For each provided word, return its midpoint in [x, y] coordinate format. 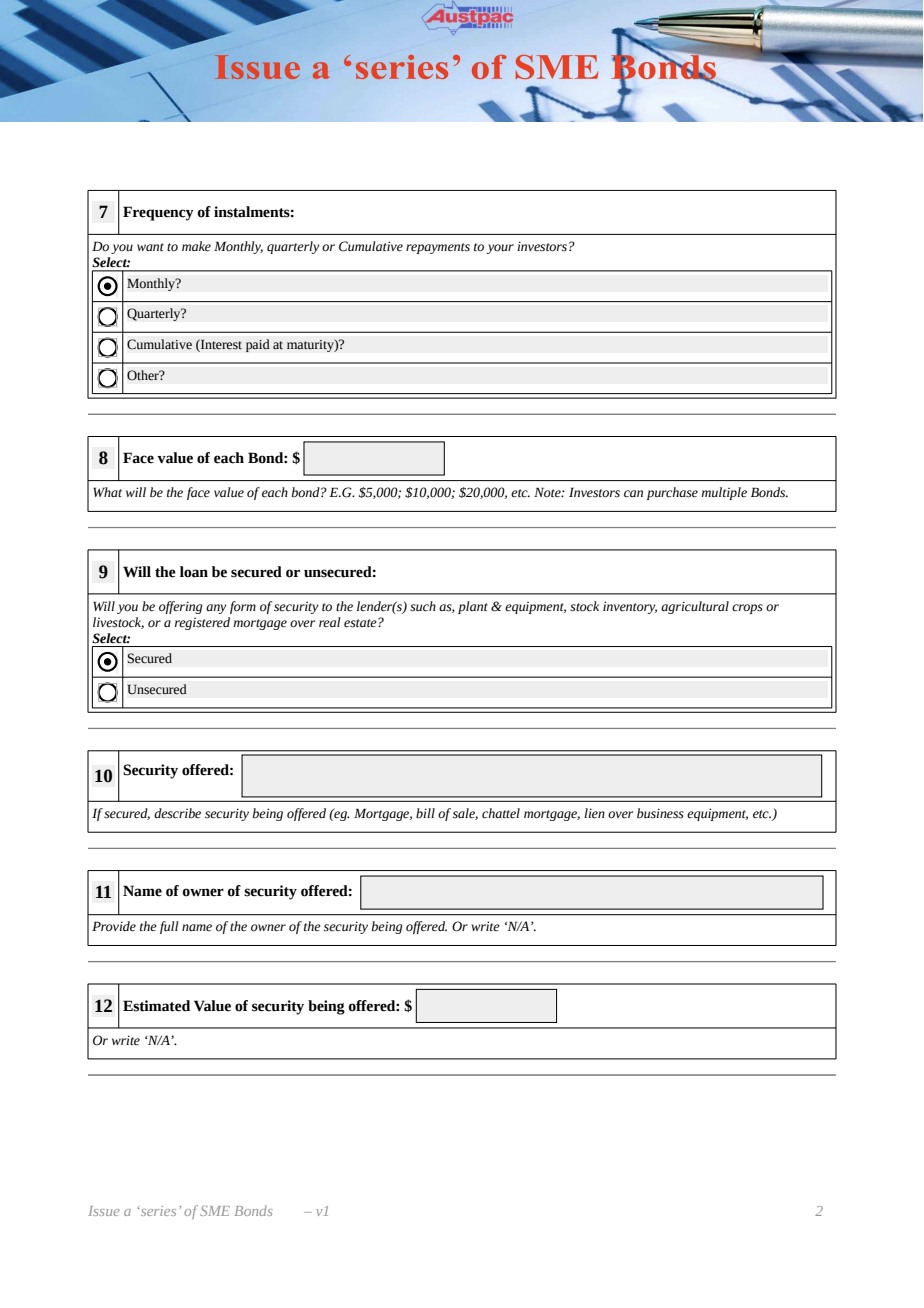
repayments [438, 248]
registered [202, 623]
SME [215, 1211]
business [660, 813]
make [196, 246]
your [500, 249]
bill [425, 813]
